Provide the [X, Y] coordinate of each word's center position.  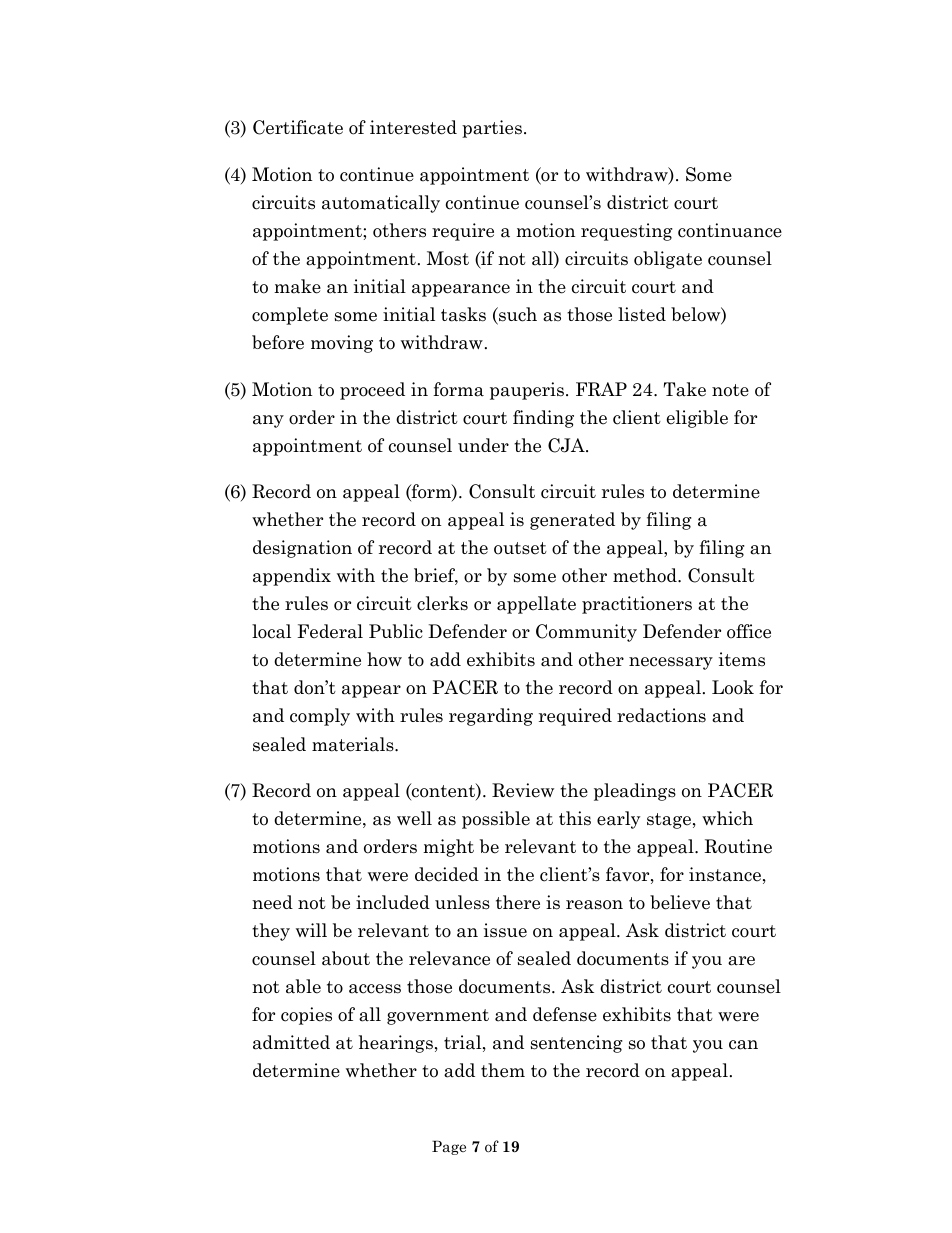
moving [342, 344]
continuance [730, 230]
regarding [491, 717]
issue [505, 930]
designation [302, 549]
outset [520, 548]
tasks [463, 314]
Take [685, 389]
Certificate [298, 127]
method [646, 575]
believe [680, 902]
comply [320, 717]
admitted [291, 1042]
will [311, 930]
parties [492, 129]
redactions [661, 715]
